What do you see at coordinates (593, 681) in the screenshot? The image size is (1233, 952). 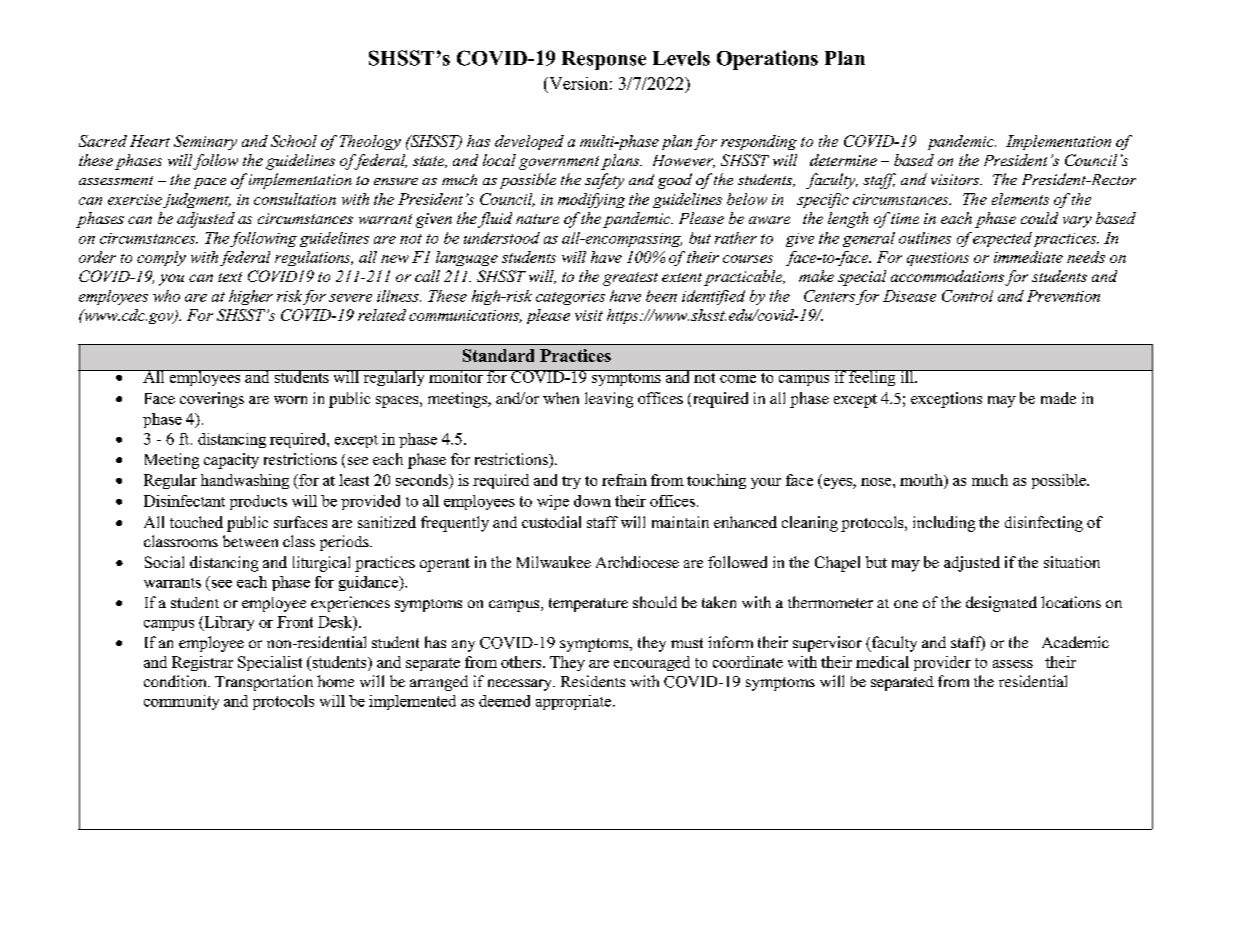 I see `Residents` at bounding box center [593, 681].
